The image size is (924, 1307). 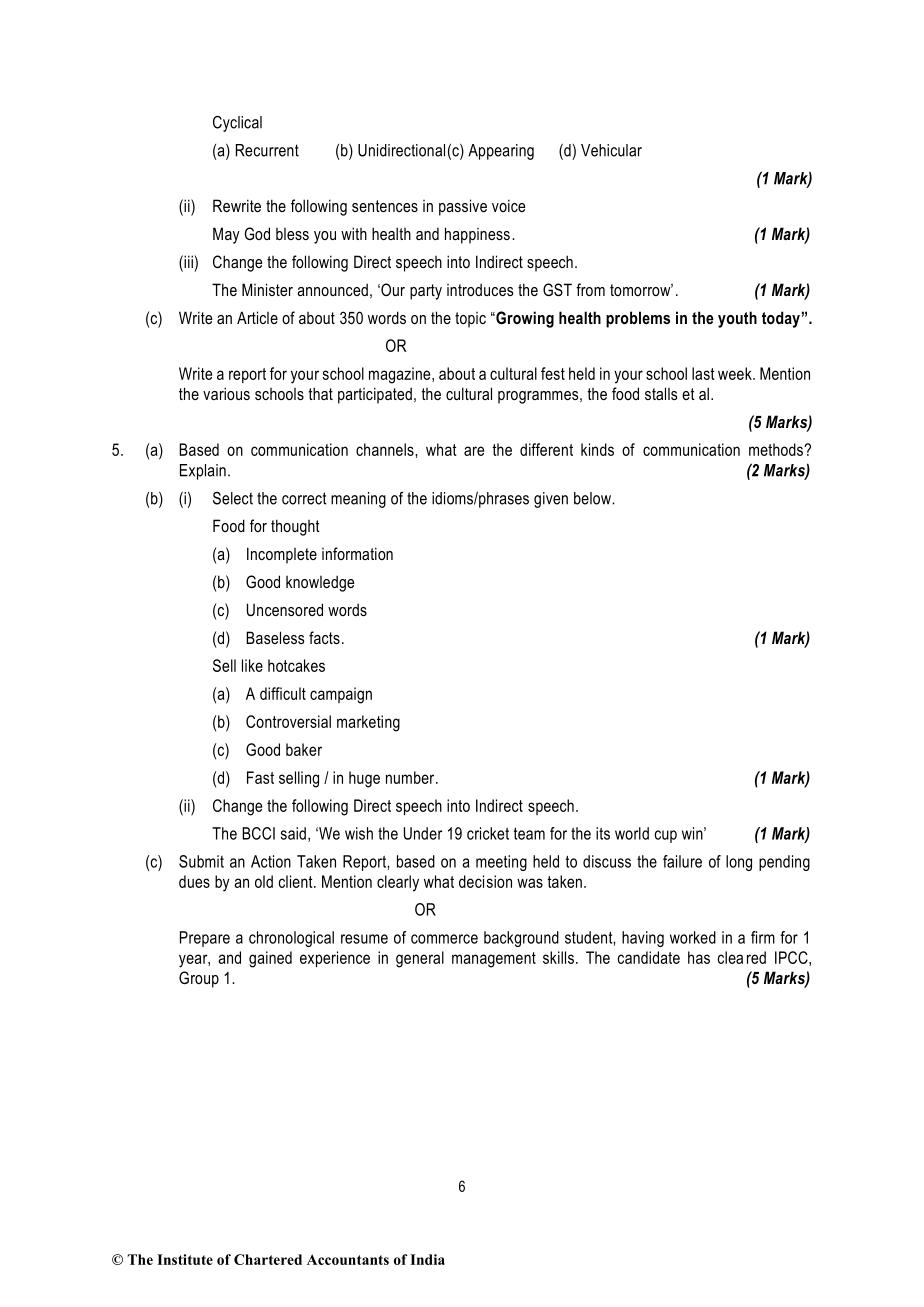 I want to click on number, so click(x=411, y=777).
